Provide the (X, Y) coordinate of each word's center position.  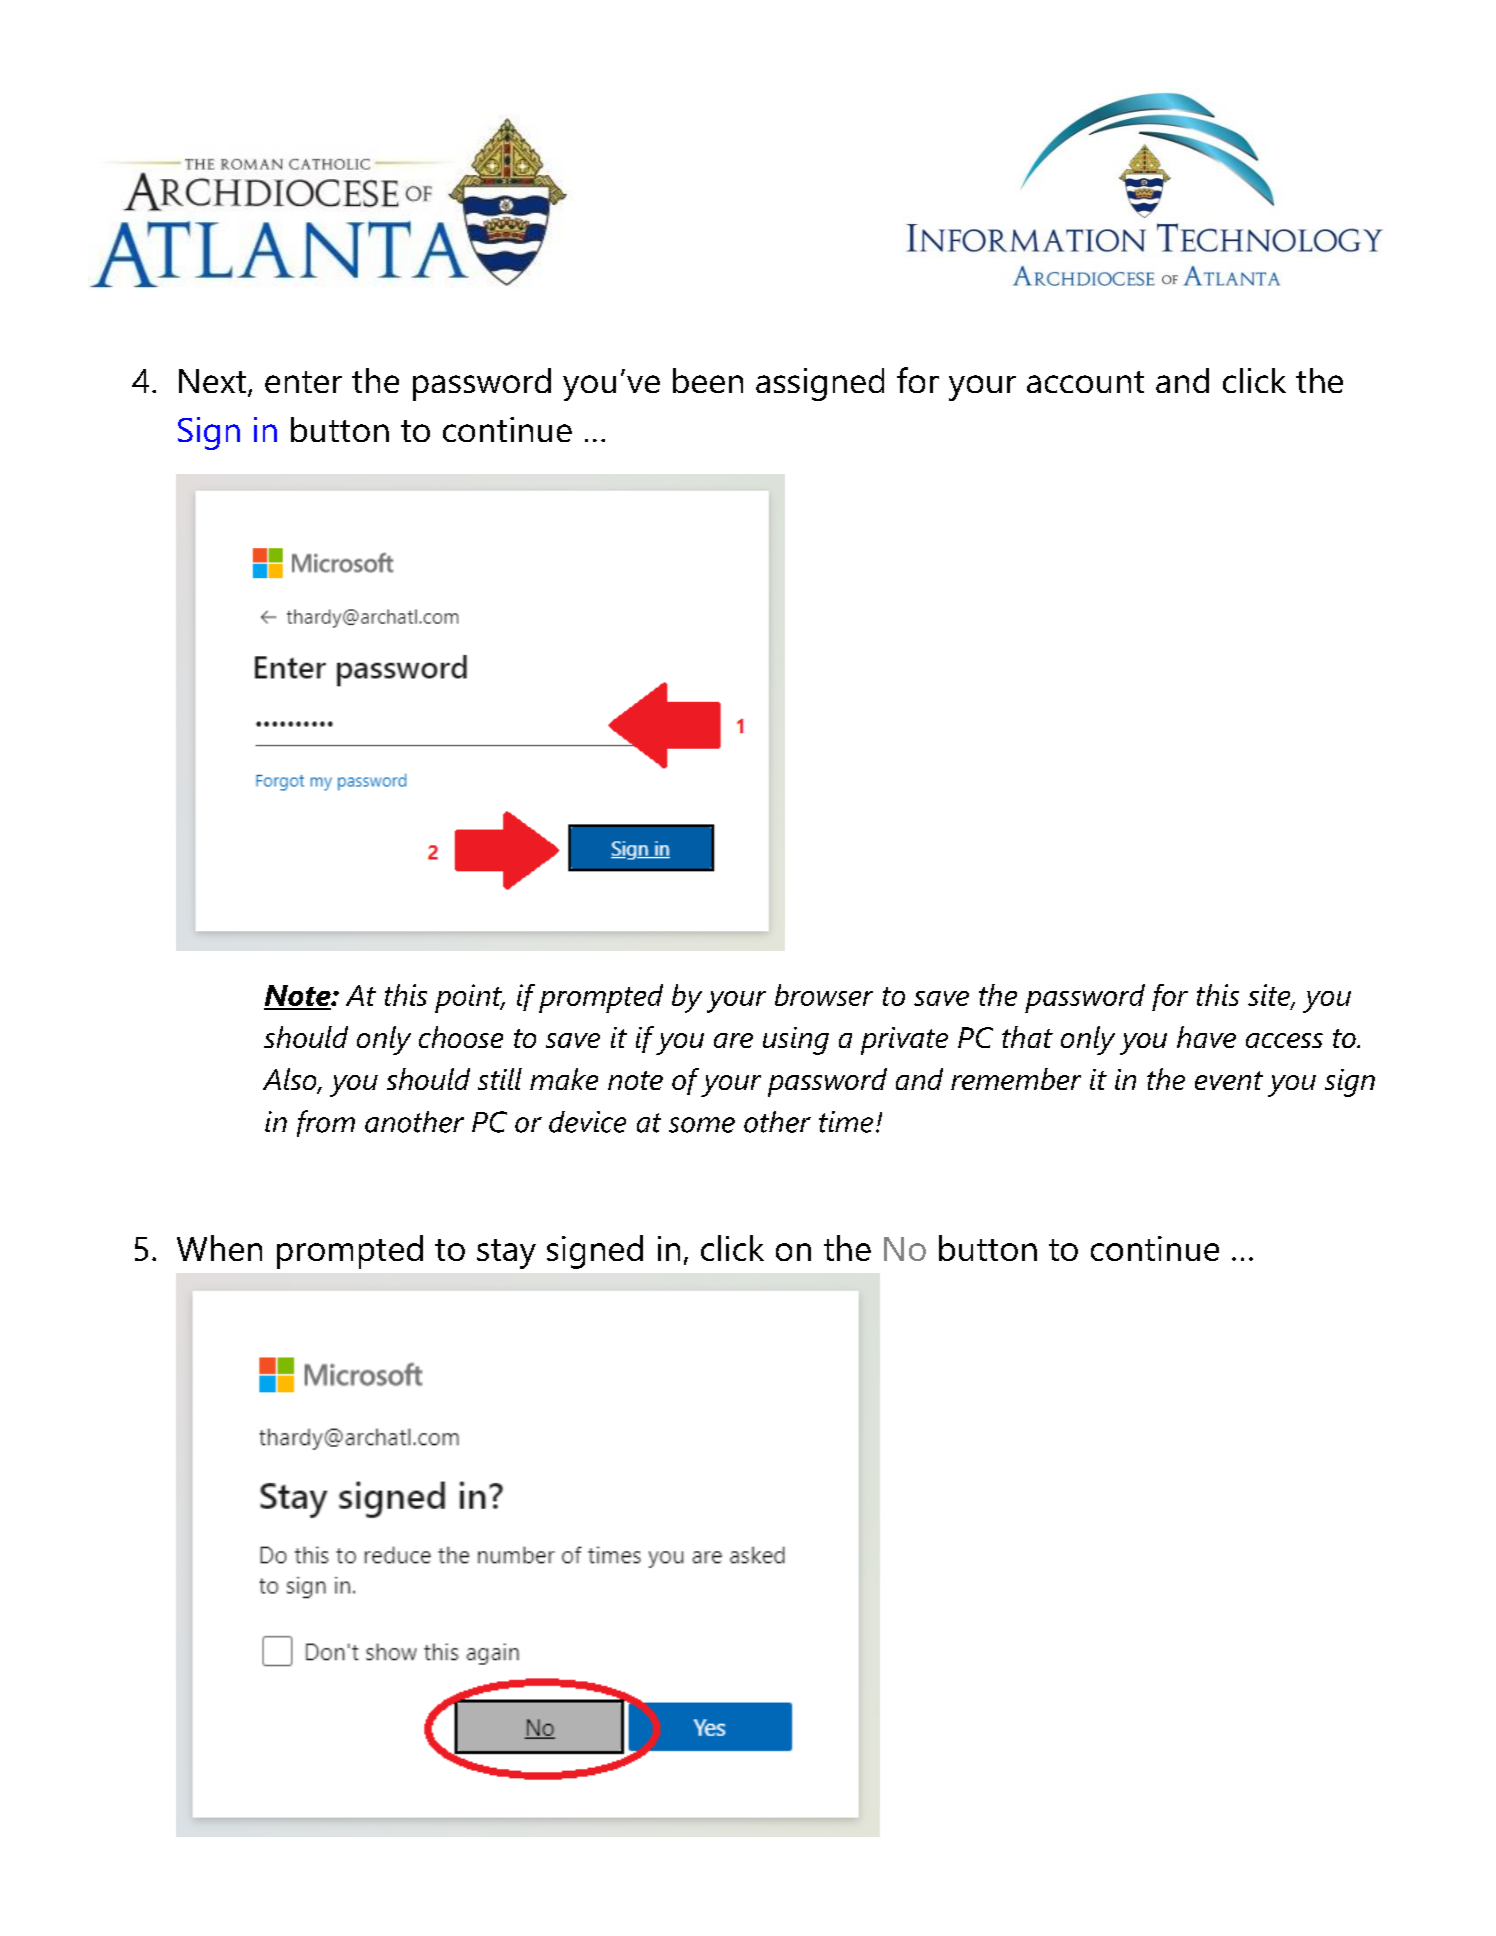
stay (506, 1254)
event (1229, 1080)
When (219, 1248)
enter (303, 382)
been (708, 380)
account (1085, 382)
